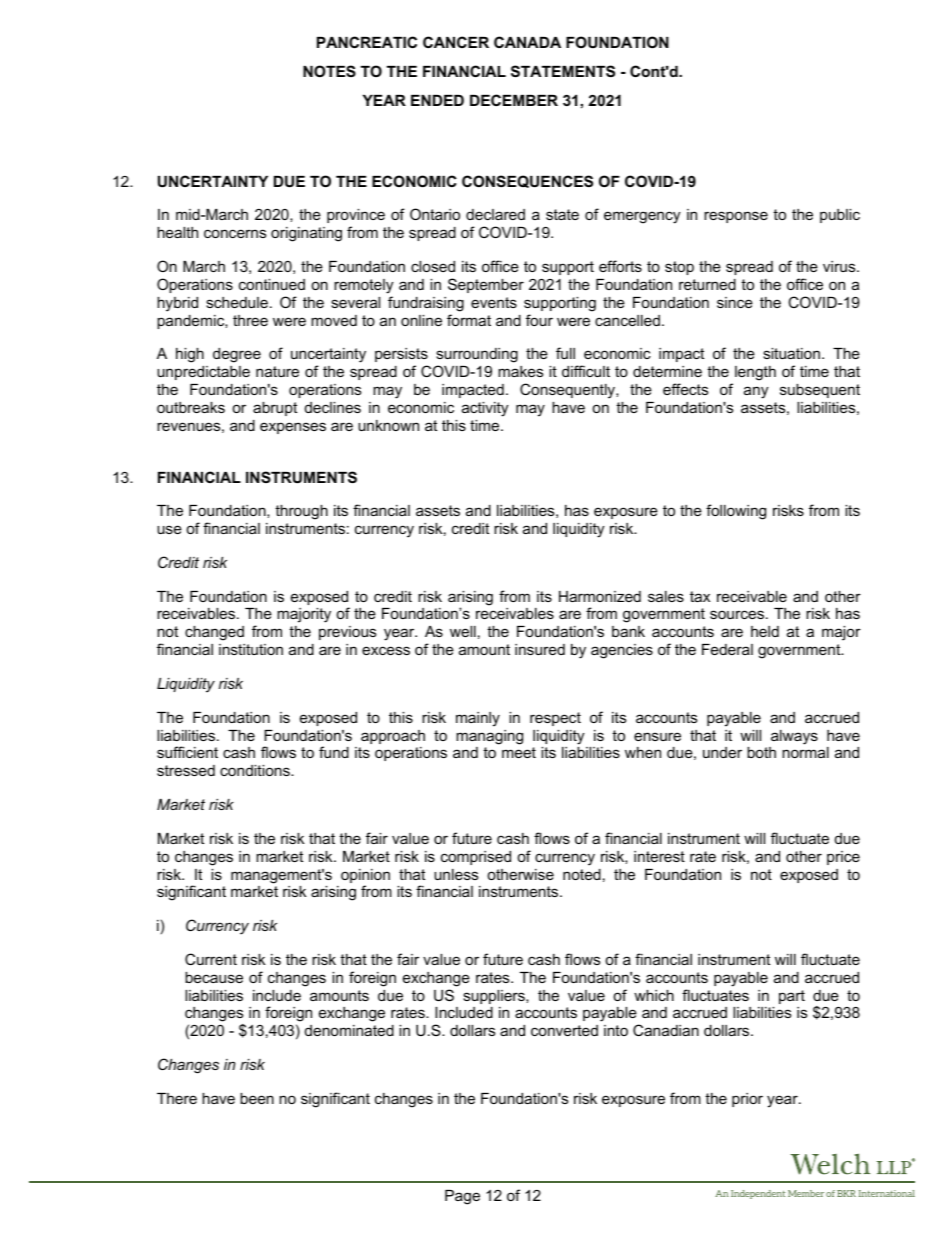 This screenshot has height=1233, width=952. Describe the element at coordinates (514, 100) in the screenshot. I see `DECEMBER` at that location.
